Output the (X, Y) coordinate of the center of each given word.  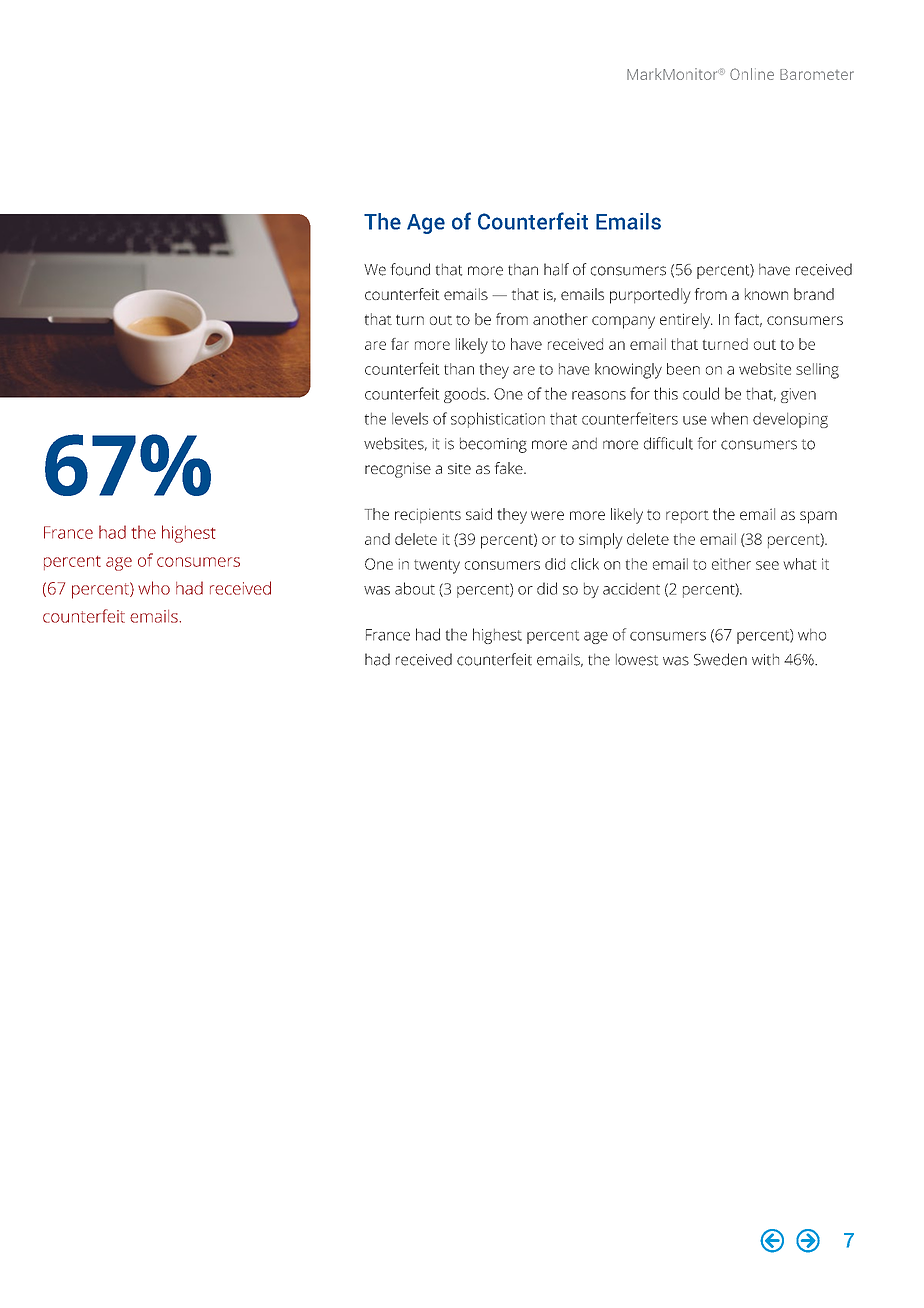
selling (817, 371)
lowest (637, 660)
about (415, 588)
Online (752, 74)
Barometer (817, 74)
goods (466, 395)
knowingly (628, 371)
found (410, 269)
